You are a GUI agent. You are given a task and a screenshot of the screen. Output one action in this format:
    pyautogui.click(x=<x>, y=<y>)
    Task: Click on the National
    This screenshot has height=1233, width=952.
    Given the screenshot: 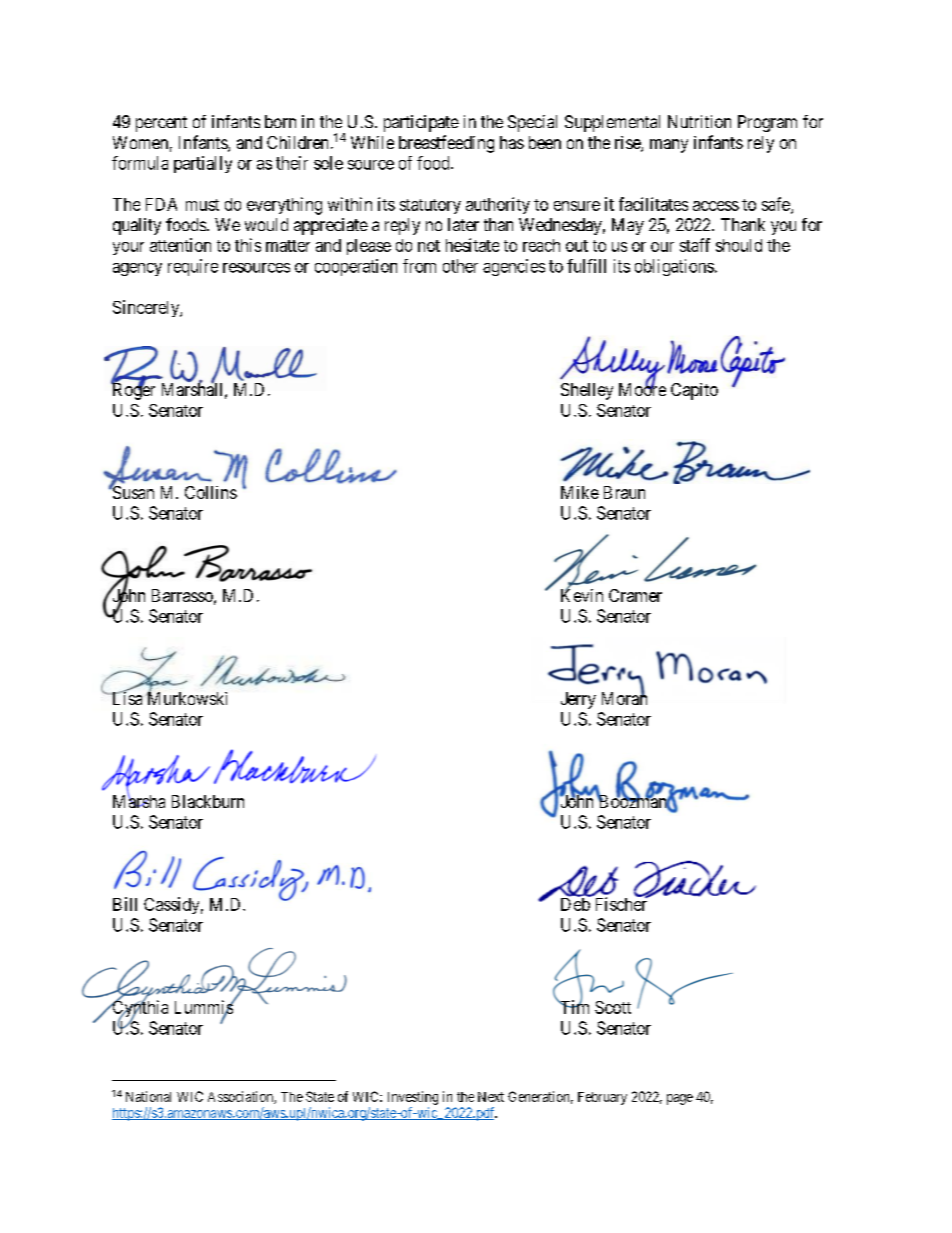 What is the action you would take?
    pyautogui.click(x=148, y=1096)
